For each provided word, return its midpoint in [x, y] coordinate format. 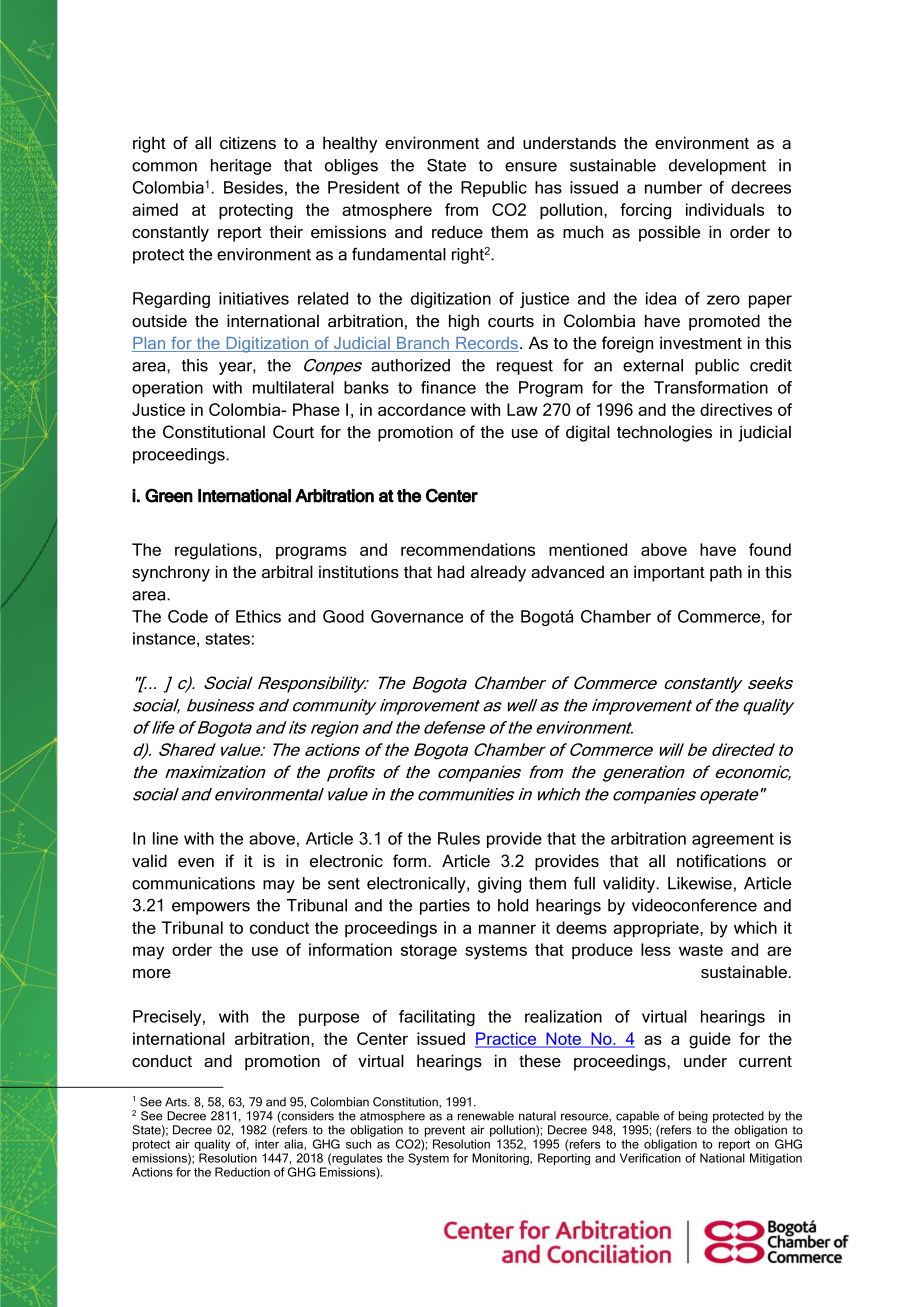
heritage [241, 167]
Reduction [242, 1172]
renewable [486, 1116]
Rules [459, 838]
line [165, 838]
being [693, 1117]
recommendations [468, 549]
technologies [664, 433]
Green [169, 495]
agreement [733, 840]
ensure [531, 167]
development [717, 167]
